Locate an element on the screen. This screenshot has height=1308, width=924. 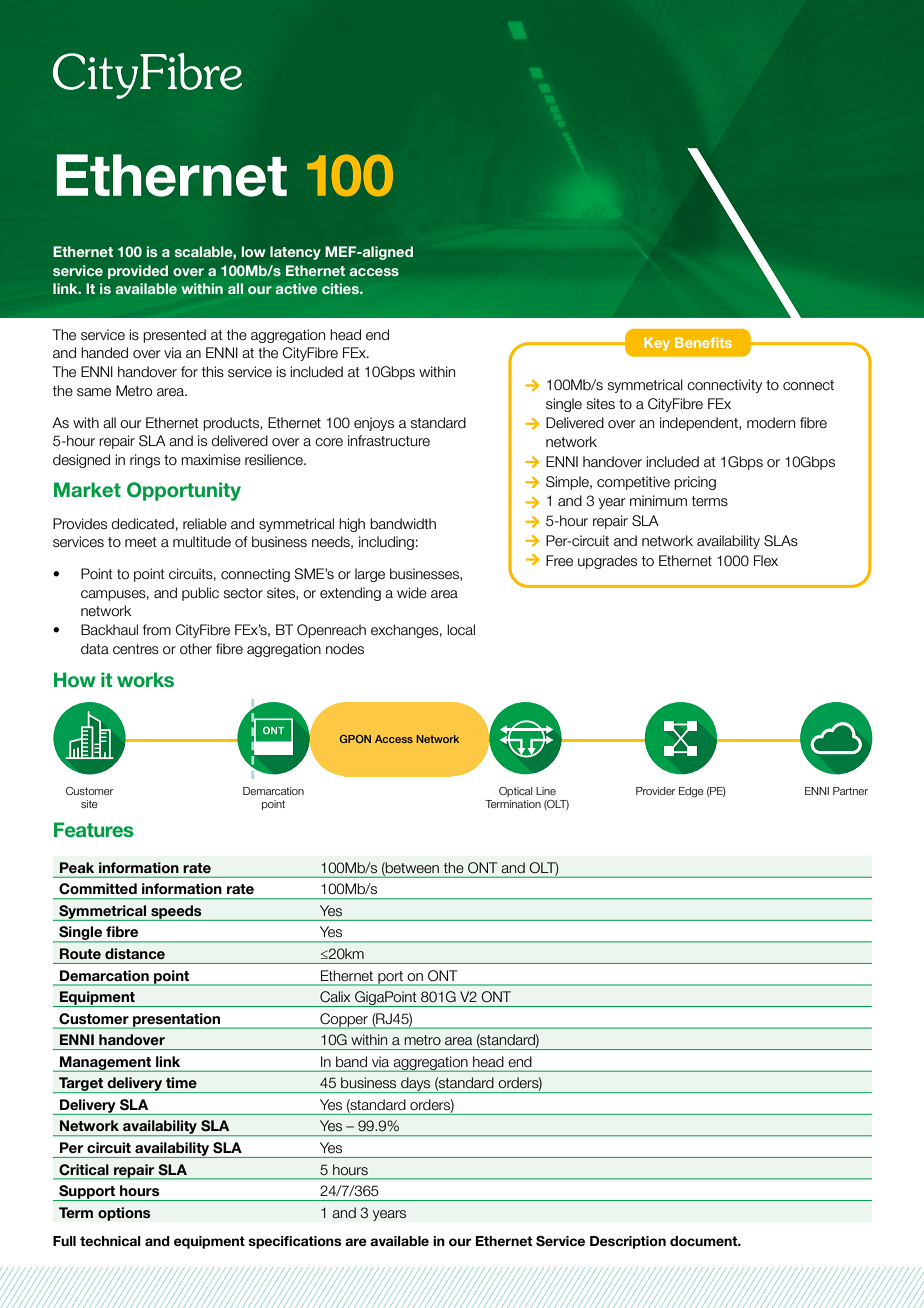
Benefits is located at coordinates (703, 342).
